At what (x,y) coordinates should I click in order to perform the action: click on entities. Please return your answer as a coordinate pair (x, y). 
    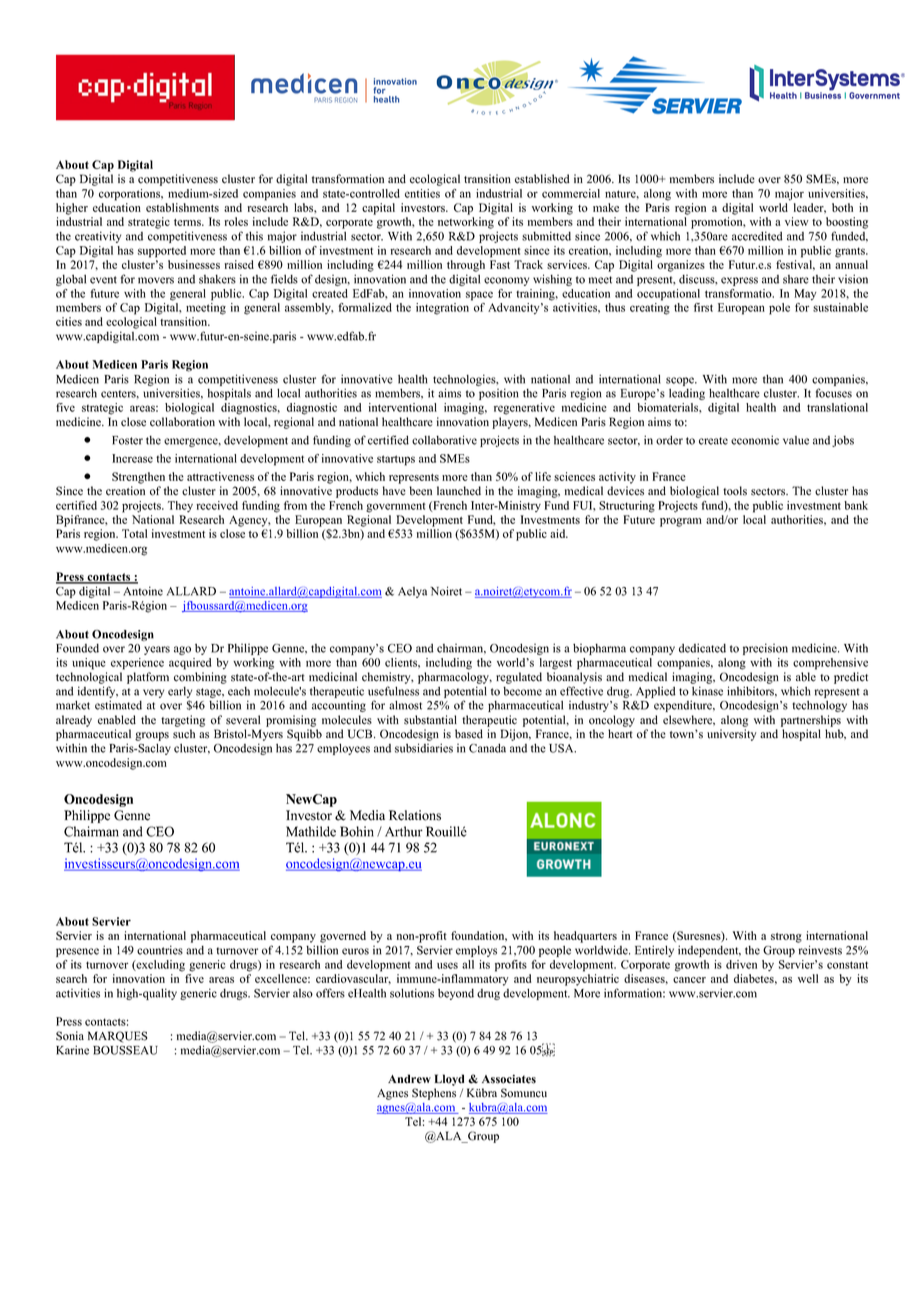
    Looking at the image, I should click on (422, 193).
